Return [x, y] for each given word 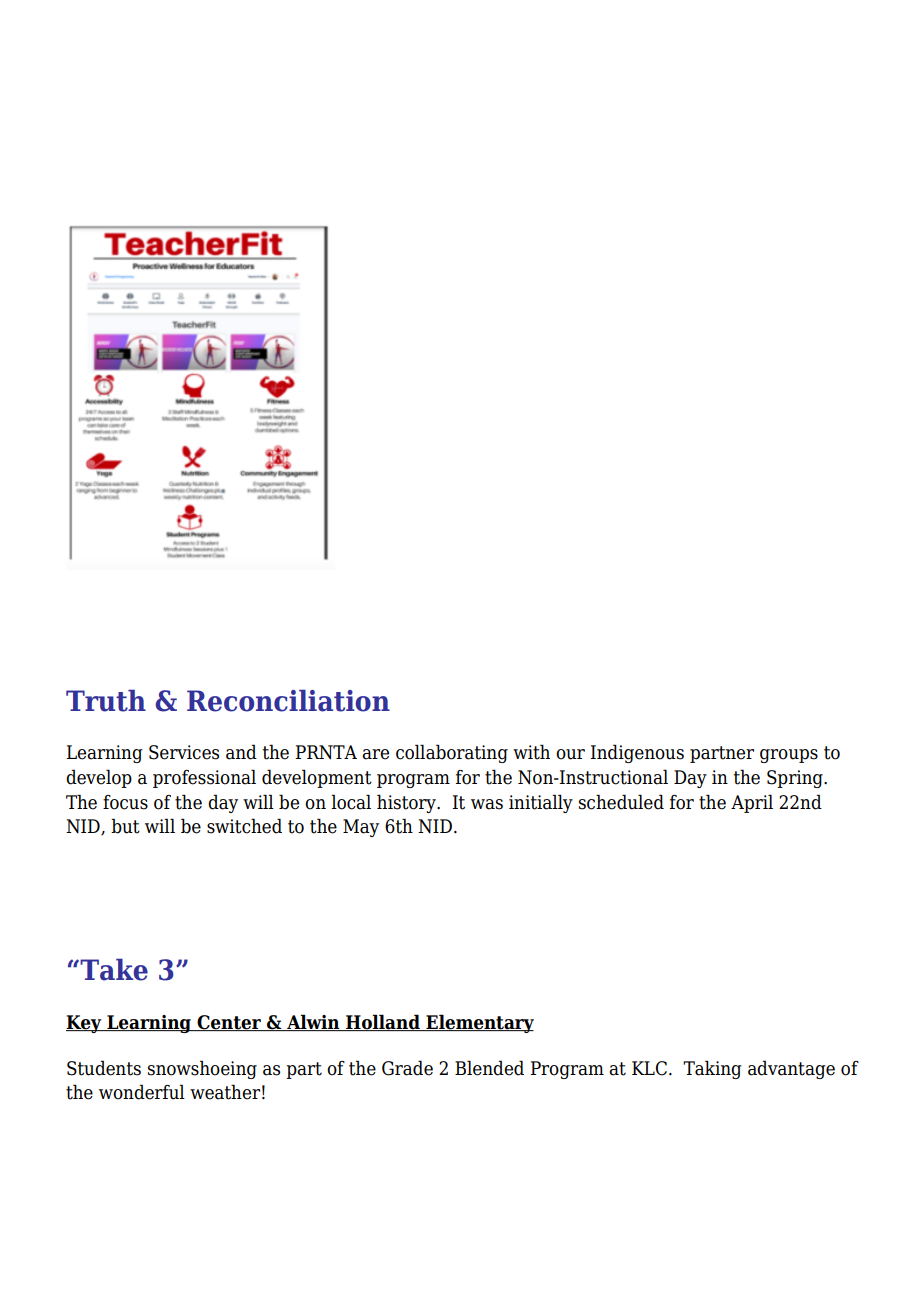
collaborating [452, 753]
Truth [106, 700]
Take [113, 969]
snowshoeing [202, 1069]
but [125, 826]
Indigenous [637, 753]
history [407, 803]
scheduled [621, 802]
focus [125, 802]
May [361, 828]
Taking [712, 1069]
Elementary [479, 1023]
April [752, 803]
